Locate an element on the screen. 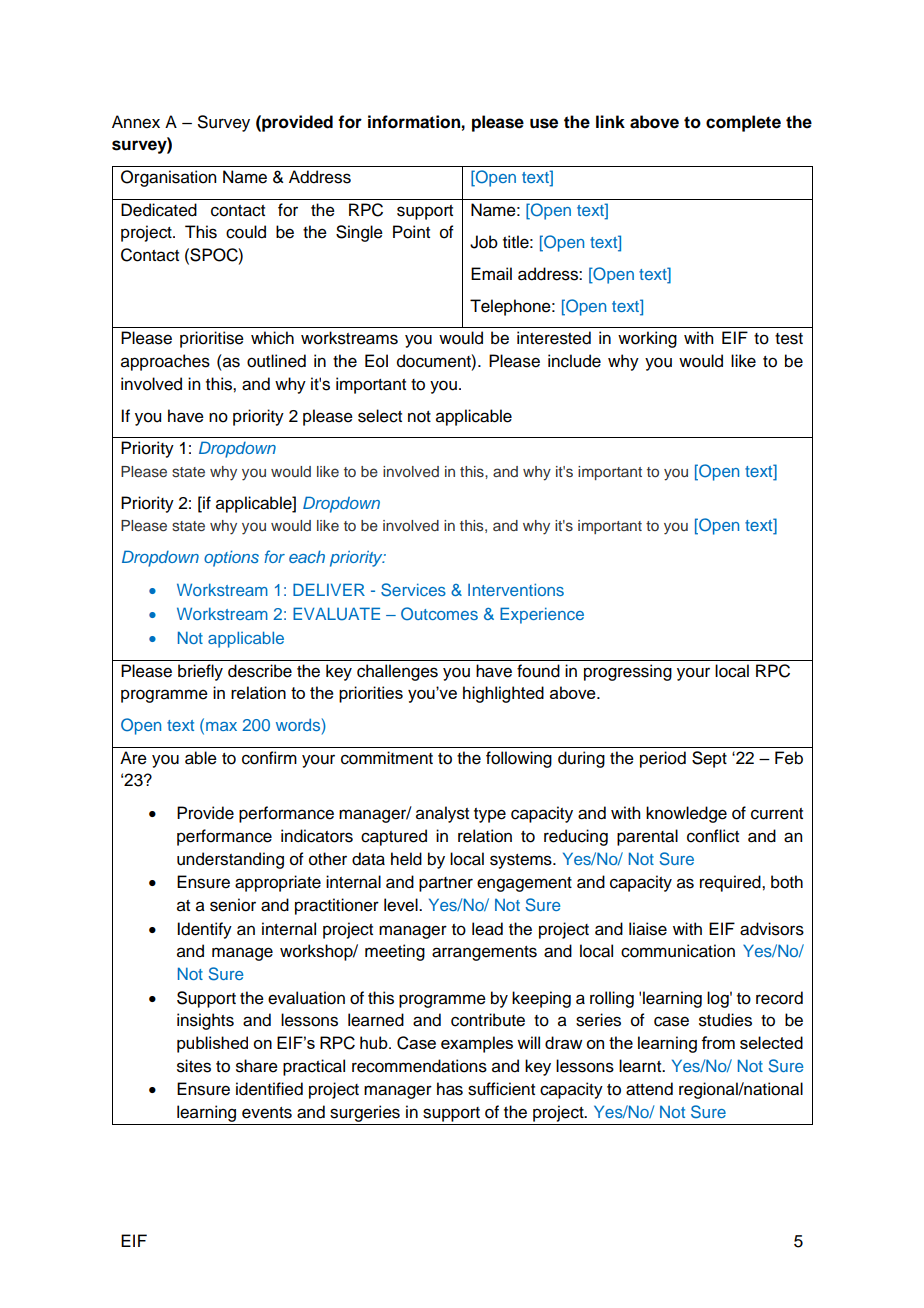 Image resolution: width=924 pixels, height=1308 pixels. Organisation is located at coordinates (168, 178).
